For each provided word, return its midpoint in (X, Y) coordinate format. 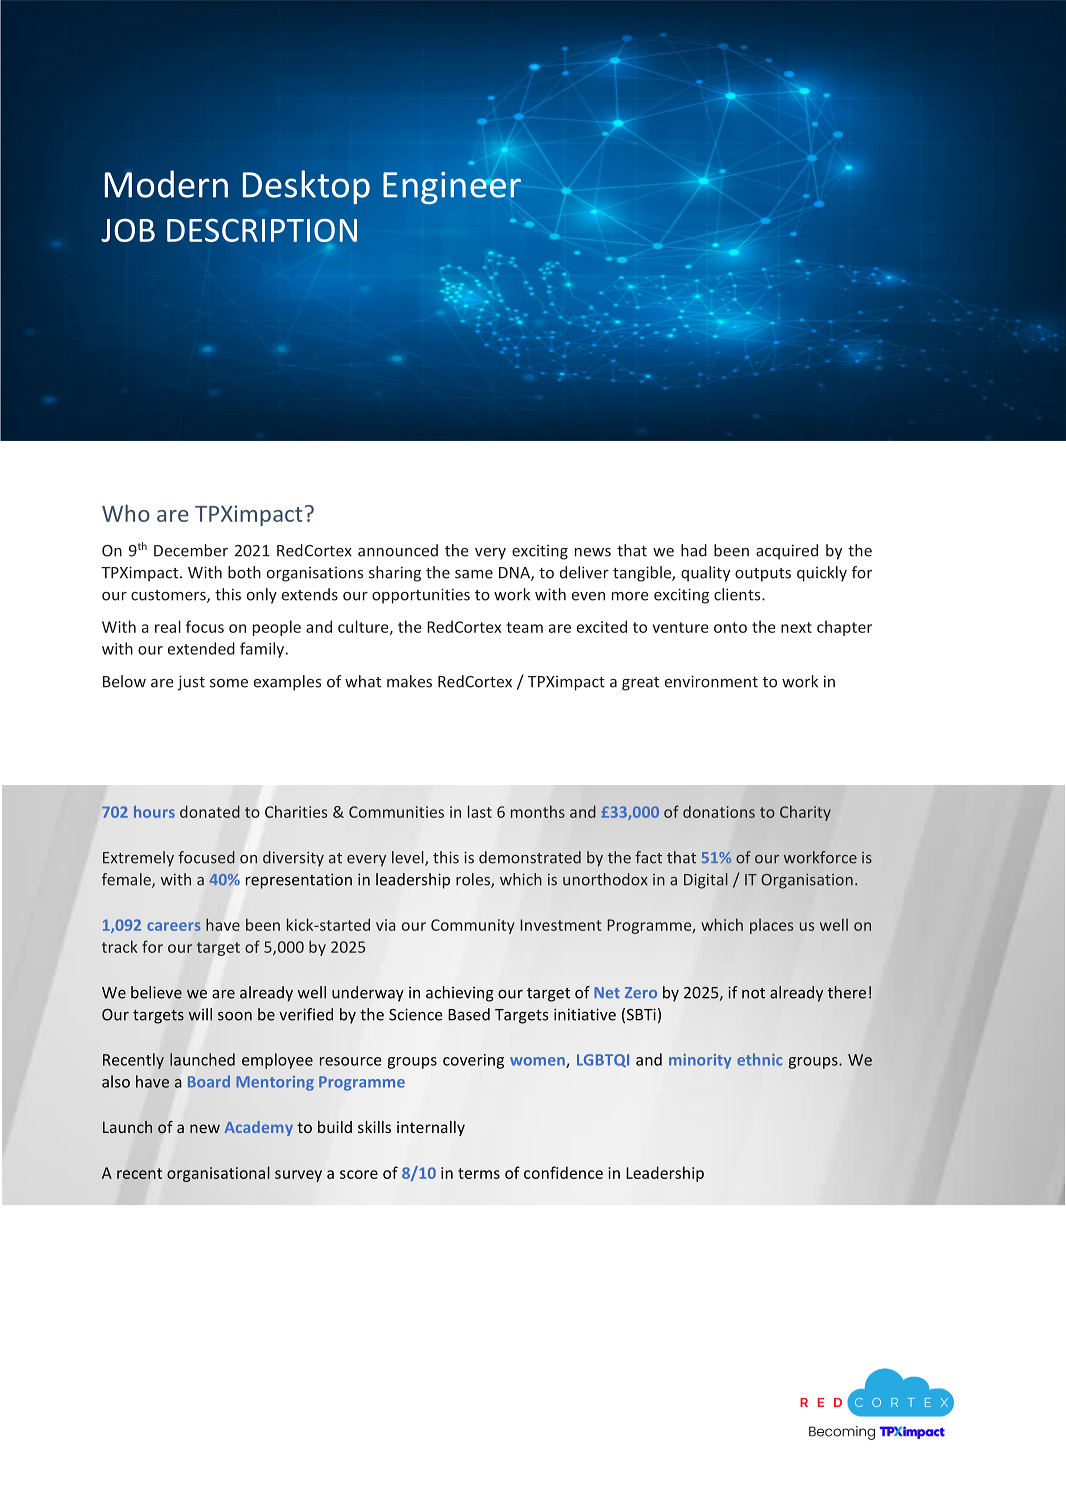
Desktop (306, 187)
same (474, 574)
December (191, 550)
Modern (166, 184)
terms (479, 1173)
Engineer (452, 188)
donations (719, 811)
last (480, 811)
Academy (259, 1128)
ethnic (759, 1059)
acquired (787, 552)
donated (210, 811)
